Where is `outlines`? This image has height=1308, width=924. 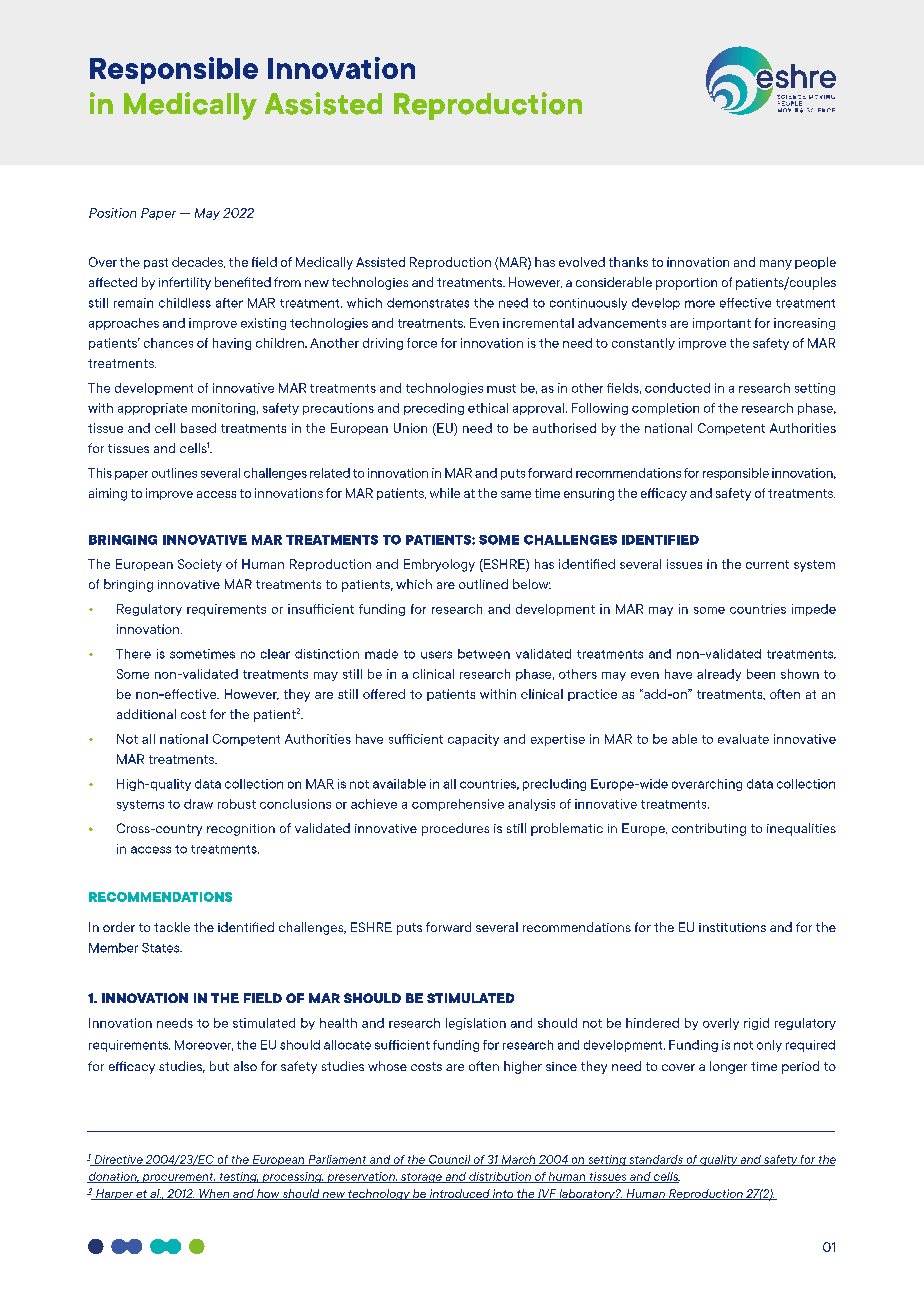
outlines is located at coordinates (174, 473).
